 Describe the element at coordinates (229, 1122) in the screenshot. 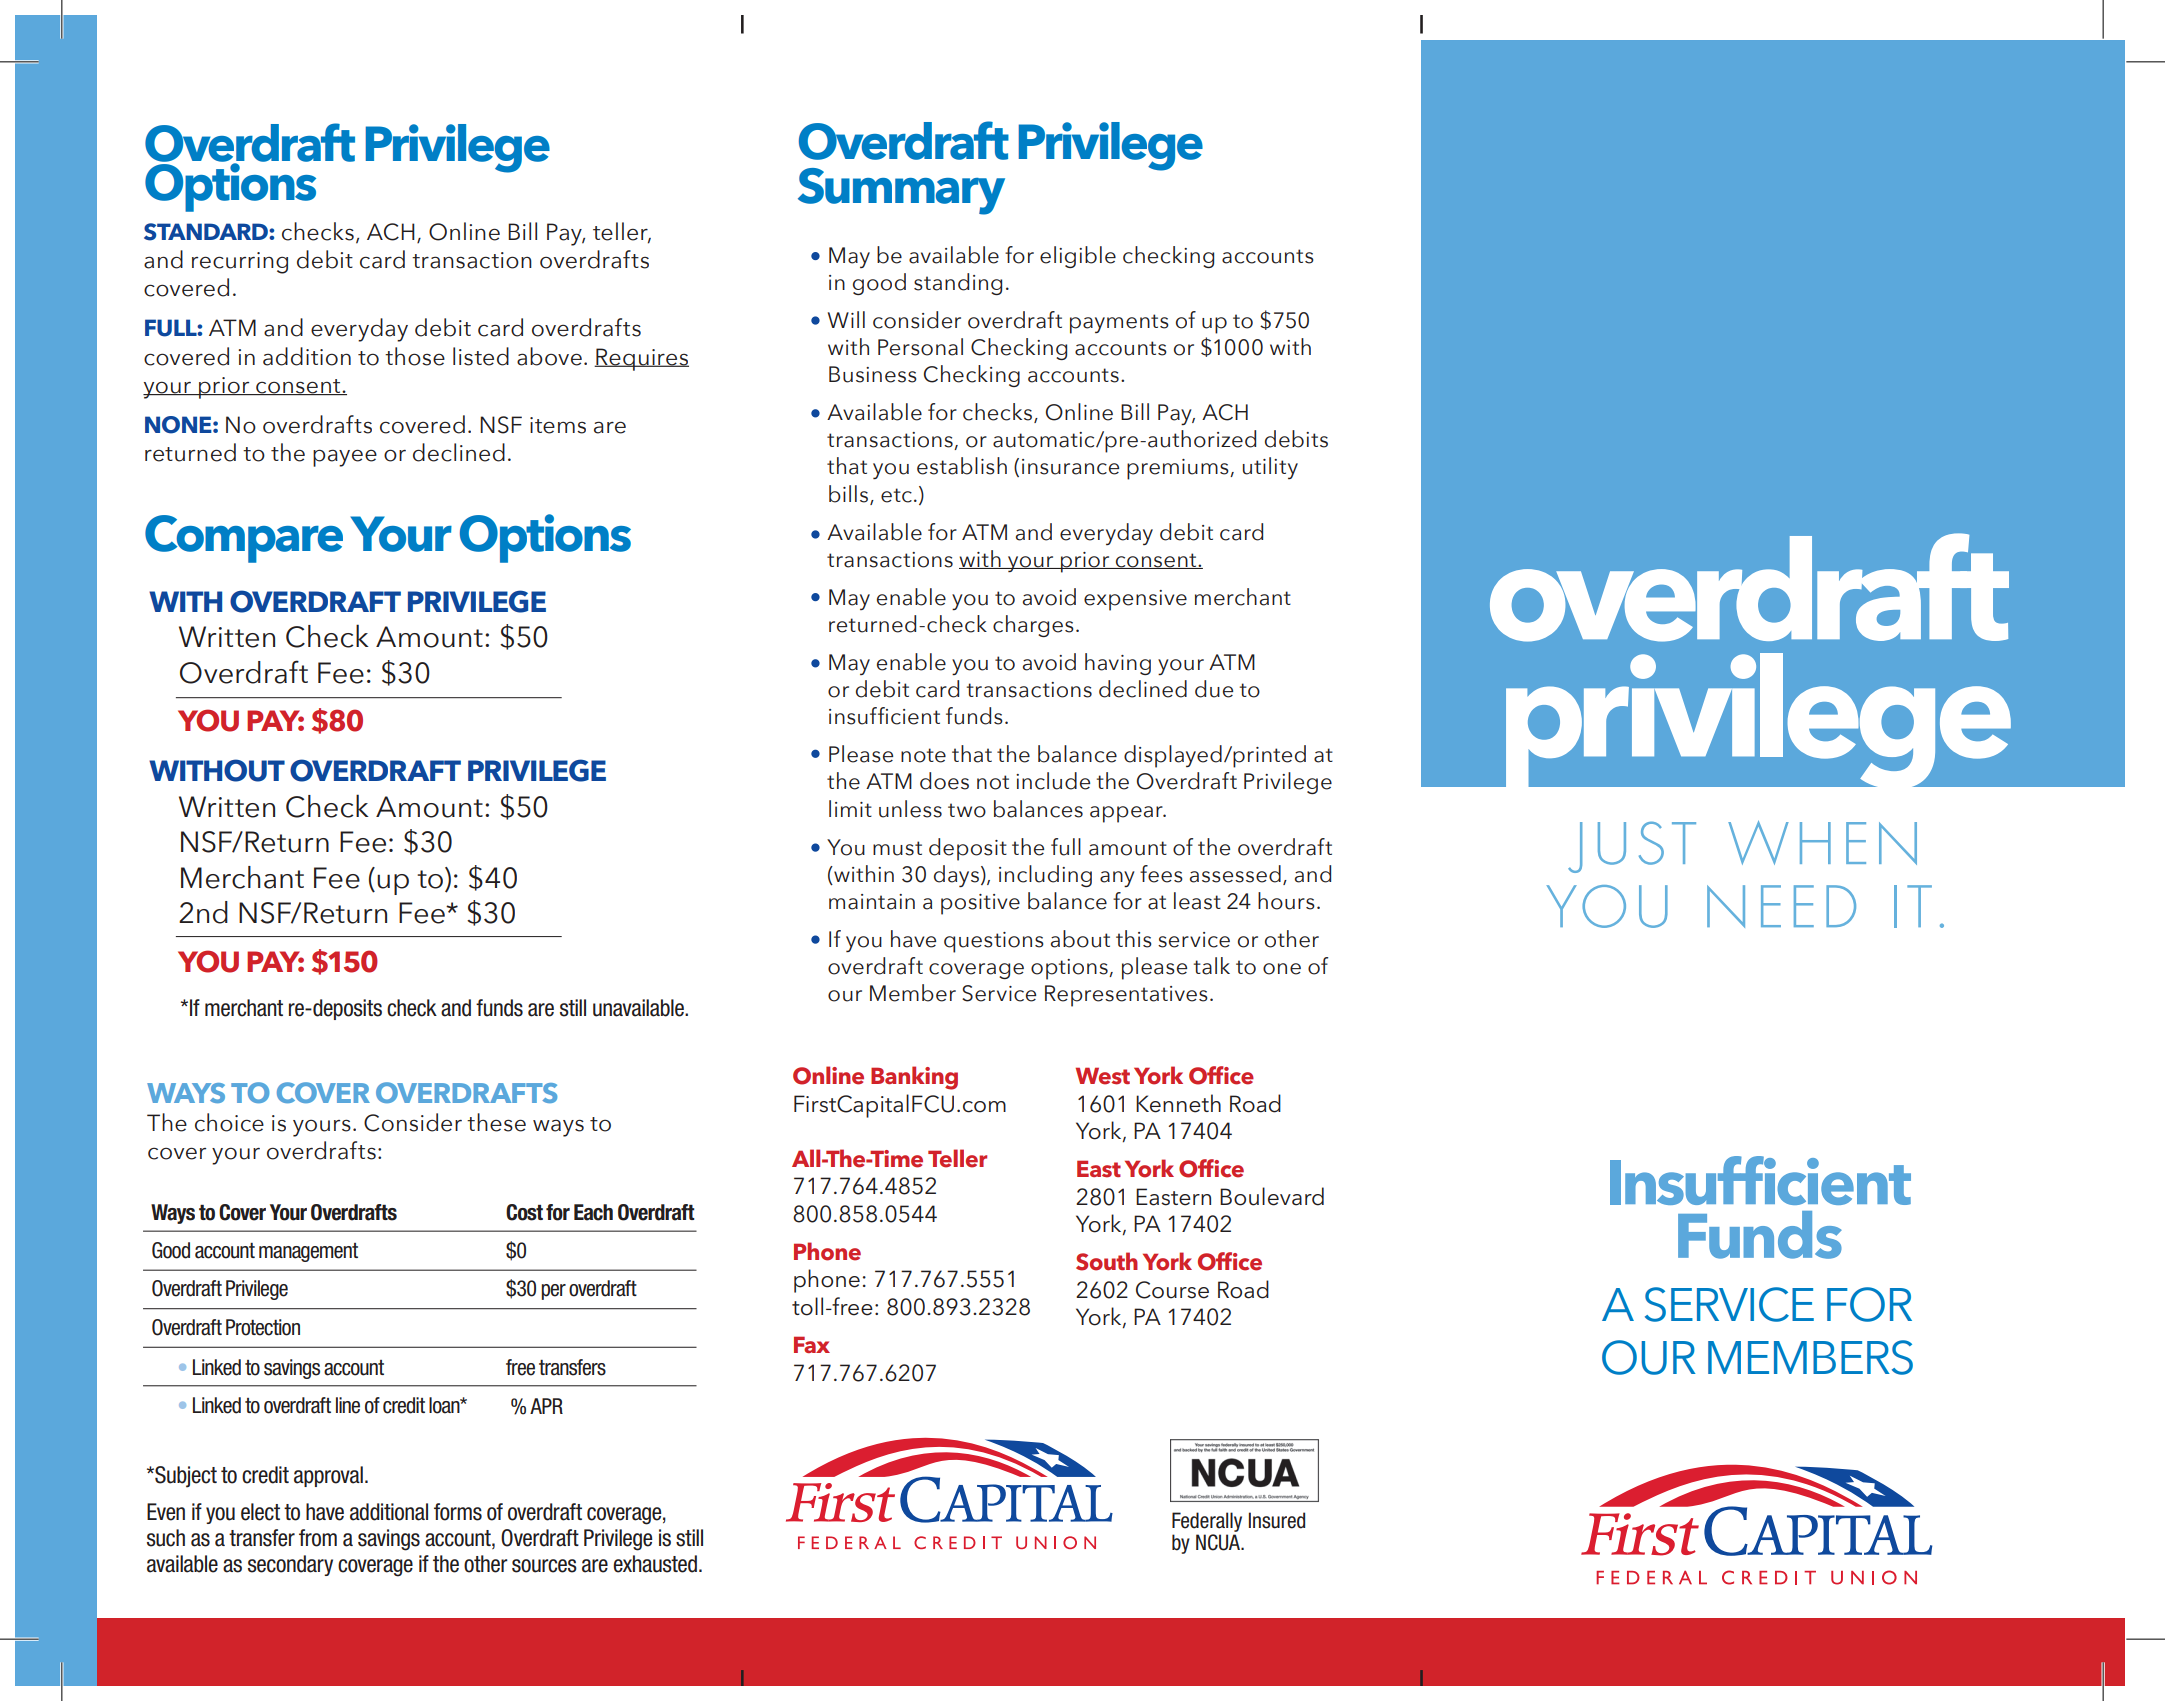

I see `choice` at that location.
